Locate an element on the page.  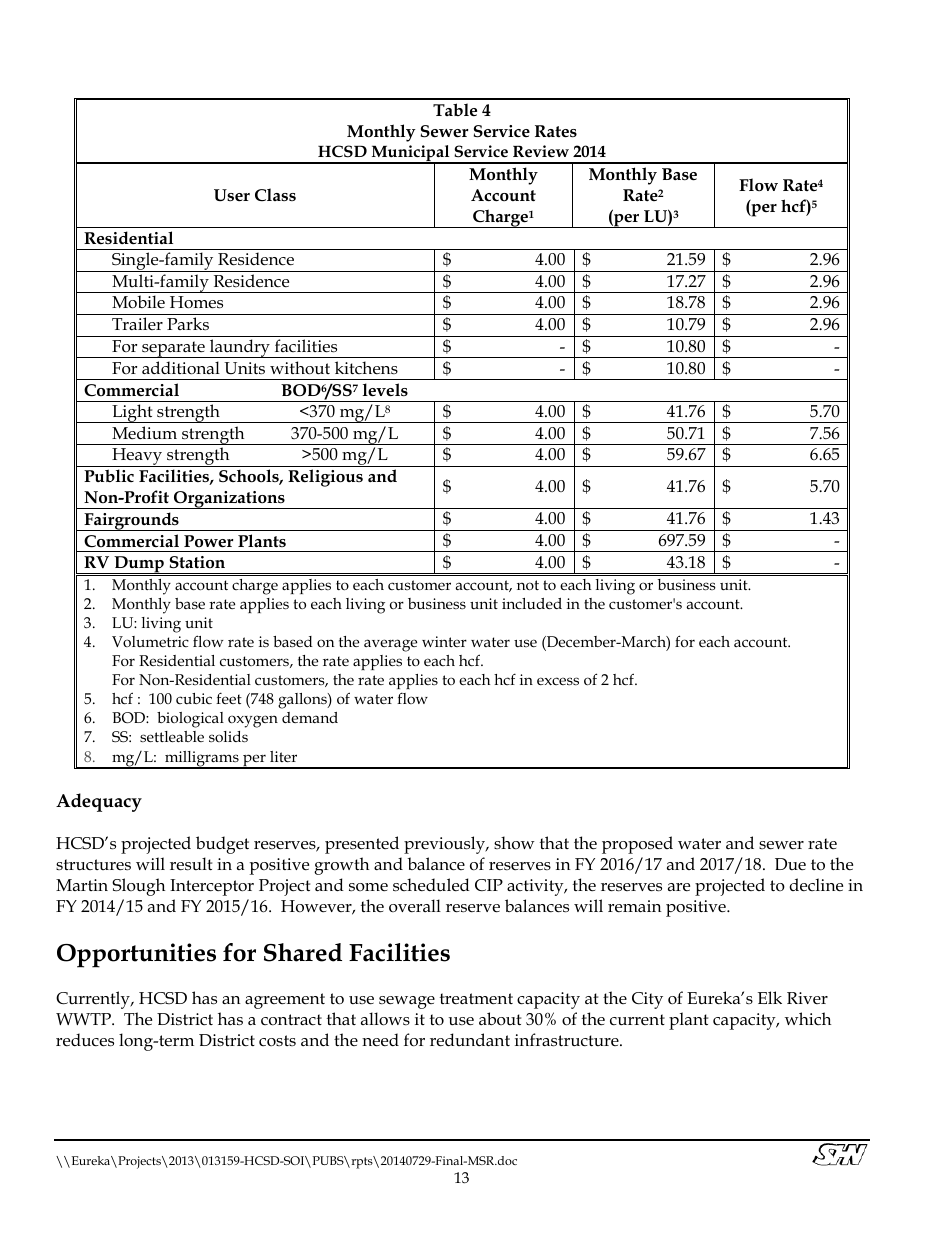
Review is located at coordinates (541, 151).
